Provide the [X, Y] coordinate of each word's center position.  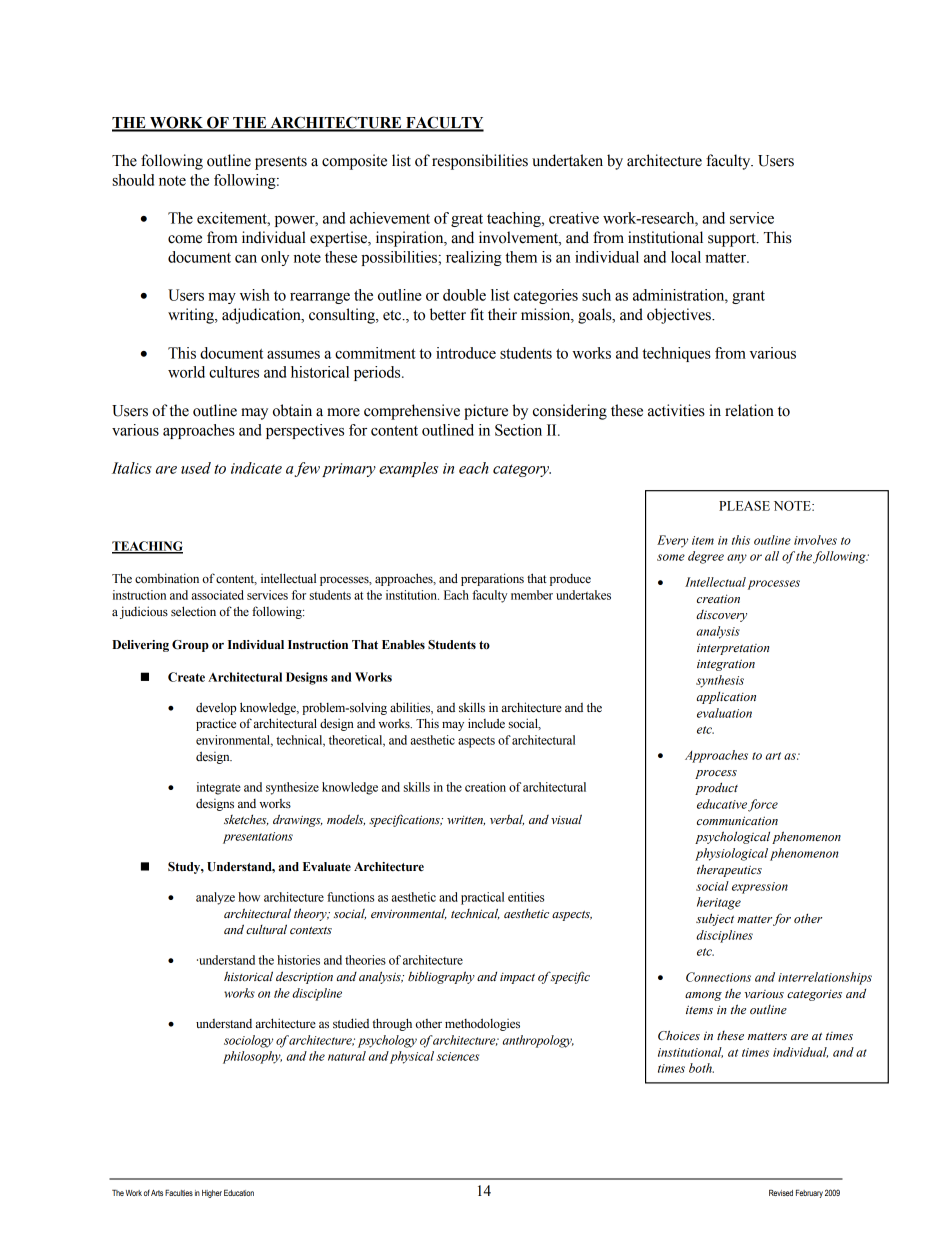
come [185, 239]
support [733, 240]
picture [486, 412]
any [737, 559]
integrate [219, 788]
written [466, 820]
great [467, 220]
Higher [212, 1194]
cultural [266, 929]
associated [218, 595]
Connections [718, 977]
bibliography [441, 977]
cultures [234, 372]
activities [676, 410]
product [716, 788]
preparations [492, 579]
